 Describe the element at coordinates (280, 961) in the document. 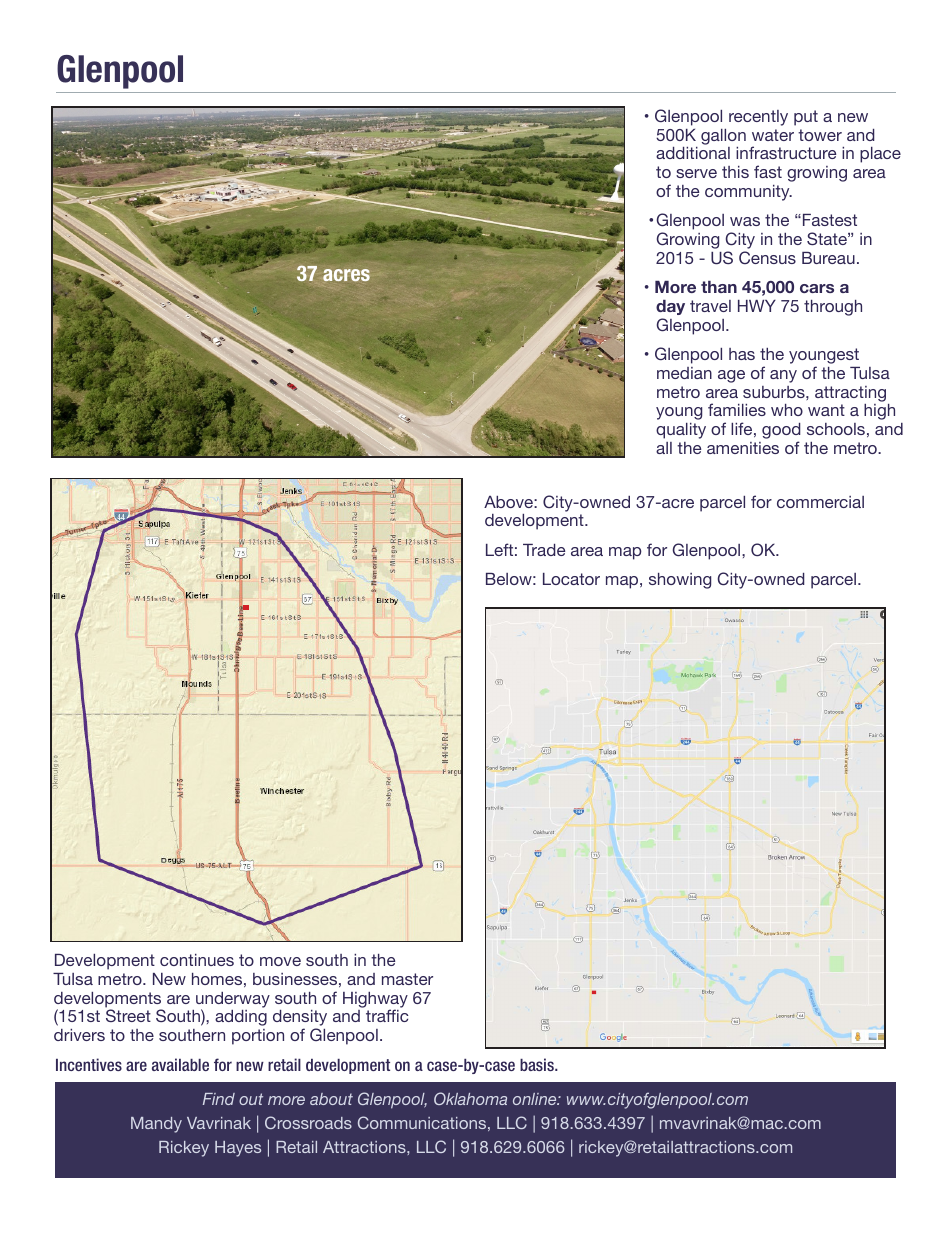

I see `move` at that location.
